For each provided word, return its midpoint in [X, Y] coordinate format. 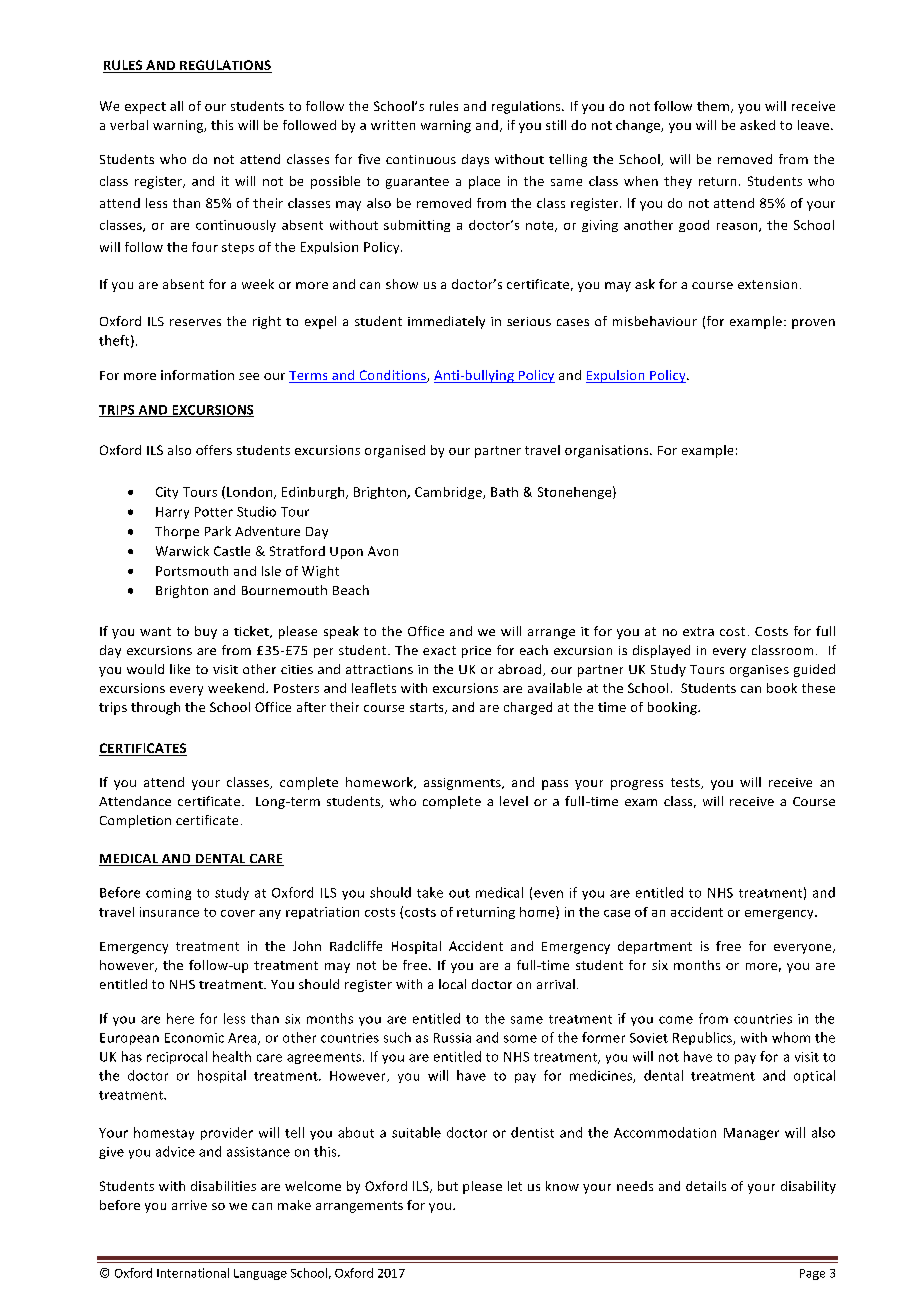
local [452, 984]
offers [214, 450]
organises [759, 671]
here [180, 1018]
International [193, 1273]
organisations [608, 451]
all [176, 106]
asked [757, 125]
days [475, 160]
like [180, 669]
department [655, 947]
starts [428, 708]
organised [395, 451]
